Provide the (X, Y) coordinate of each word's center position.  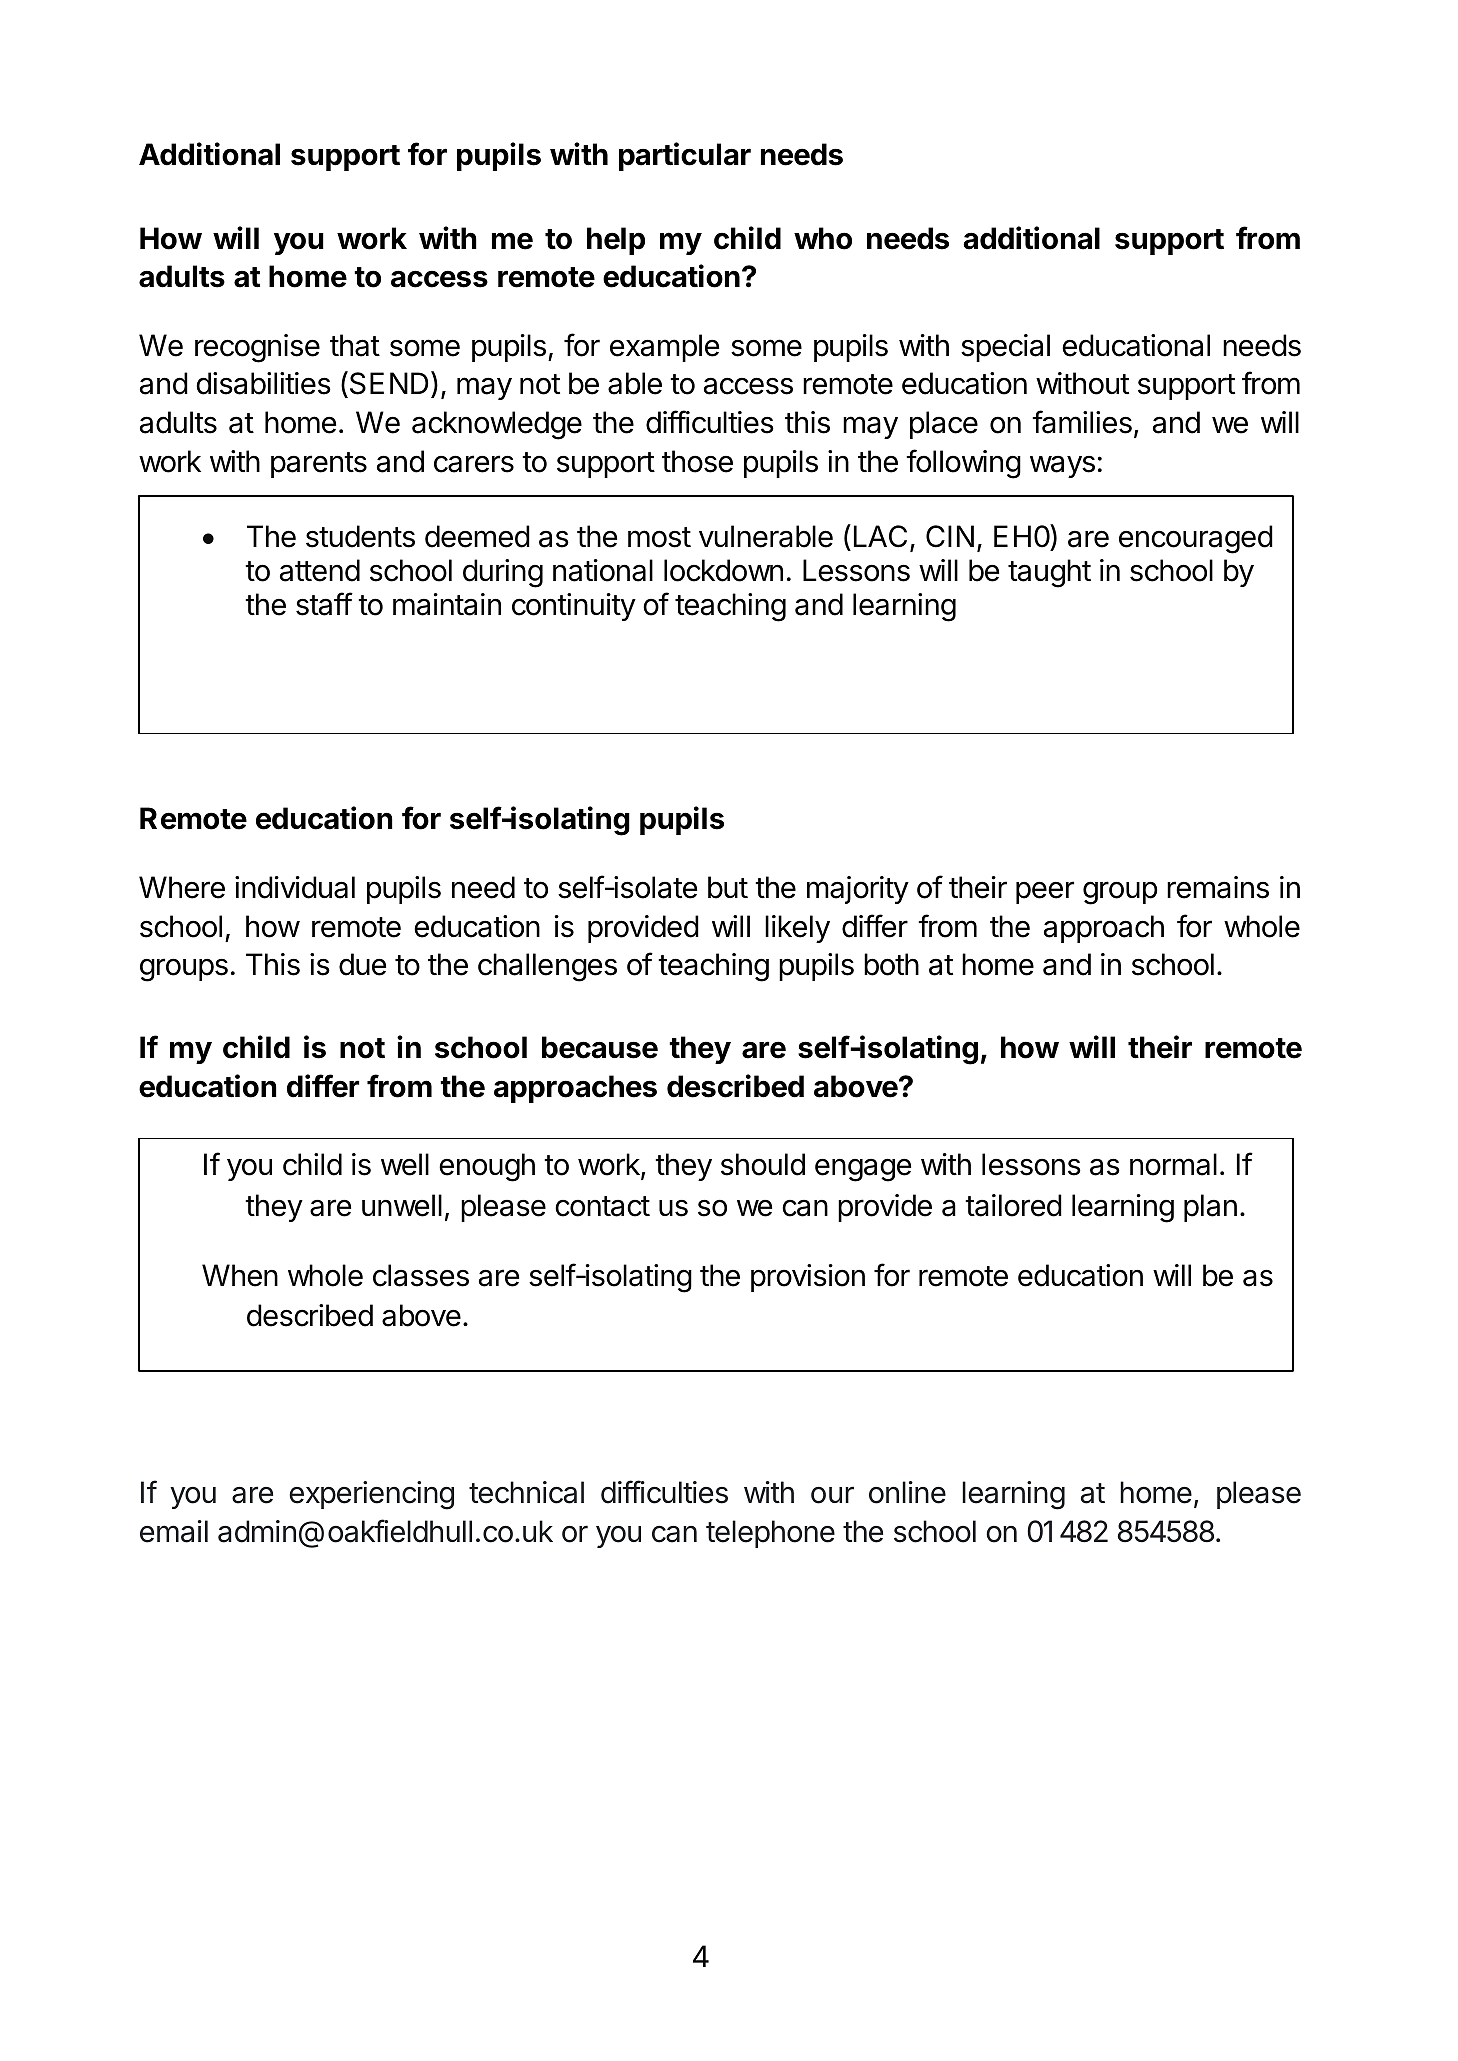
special (1005, 348)
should (763, 1164)
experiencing (371, 1495)
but (728, 887)
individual (295, 887)
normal (1173, 1164)
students (360, 536)
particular (685, 156)
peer (1045, 892)
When (240, 1275)
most (659, 537)
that (355, 345)
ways (1062, 467)
